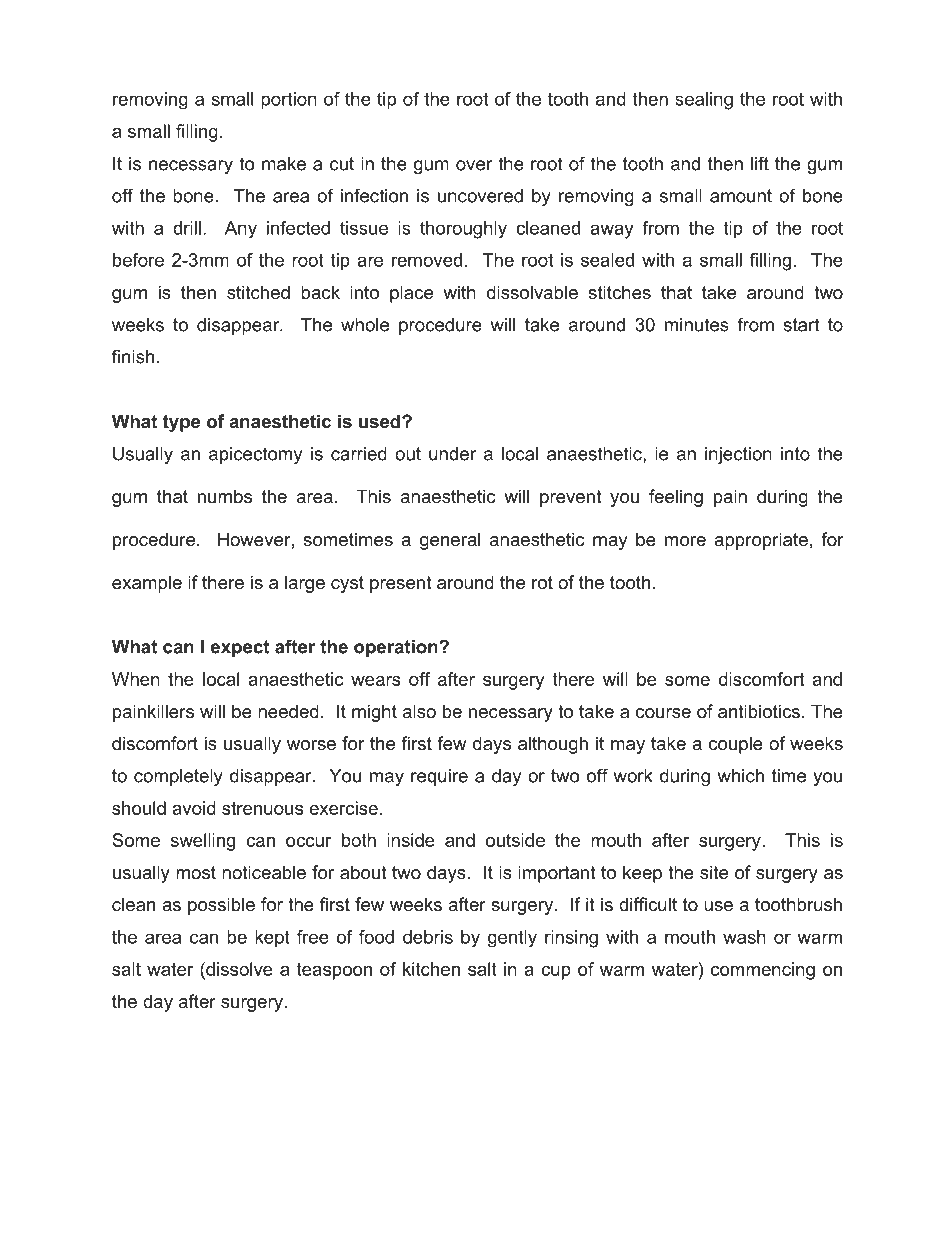 This document has width=952, height=1233. What do you see at coordinates (342, 164) in the document?
I see `cut` at bounding box center [342, 164].
